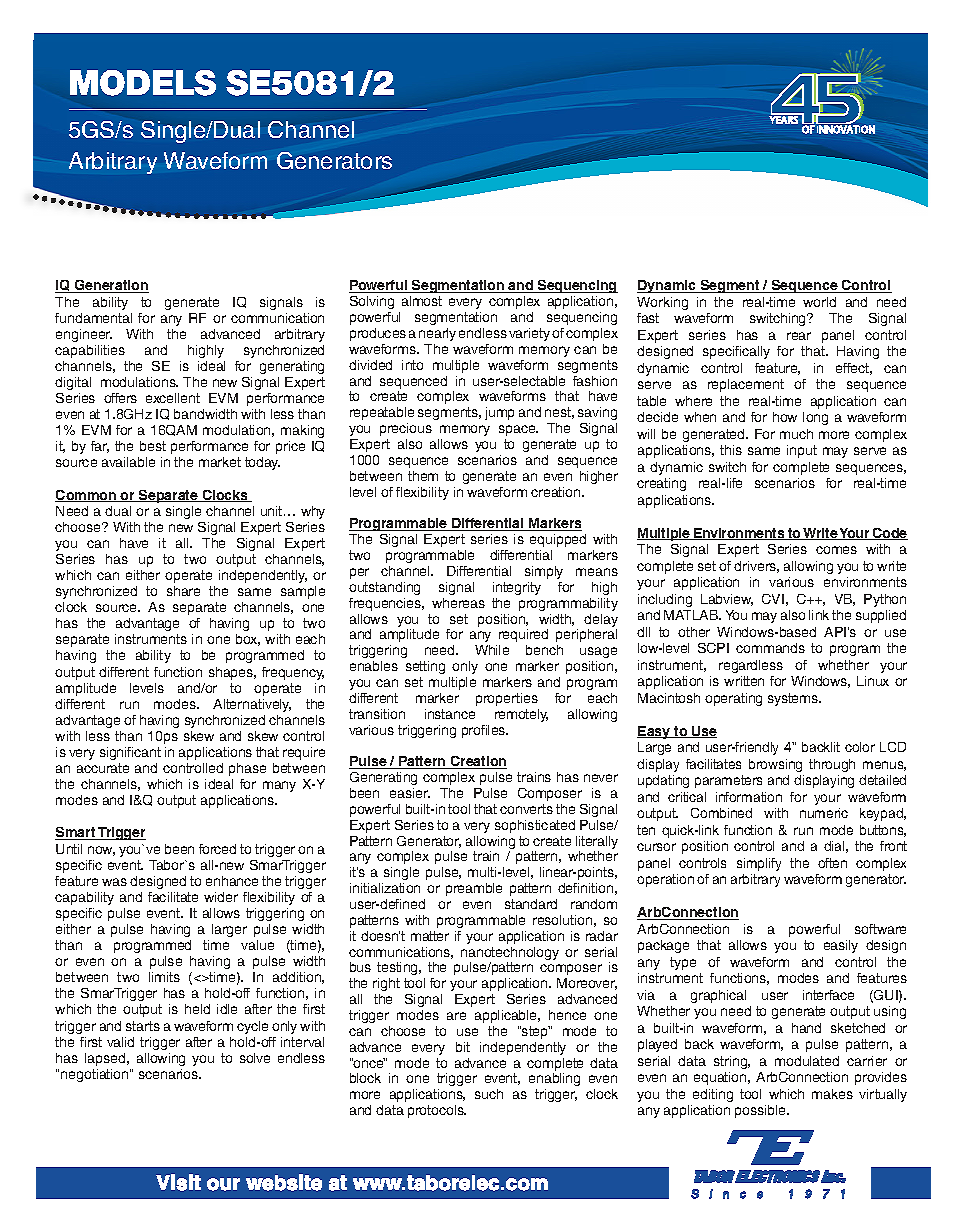  What do you see at coordinates (507, 699) in the screenshot?
I see `properties` at bounding box center [507, 699].
